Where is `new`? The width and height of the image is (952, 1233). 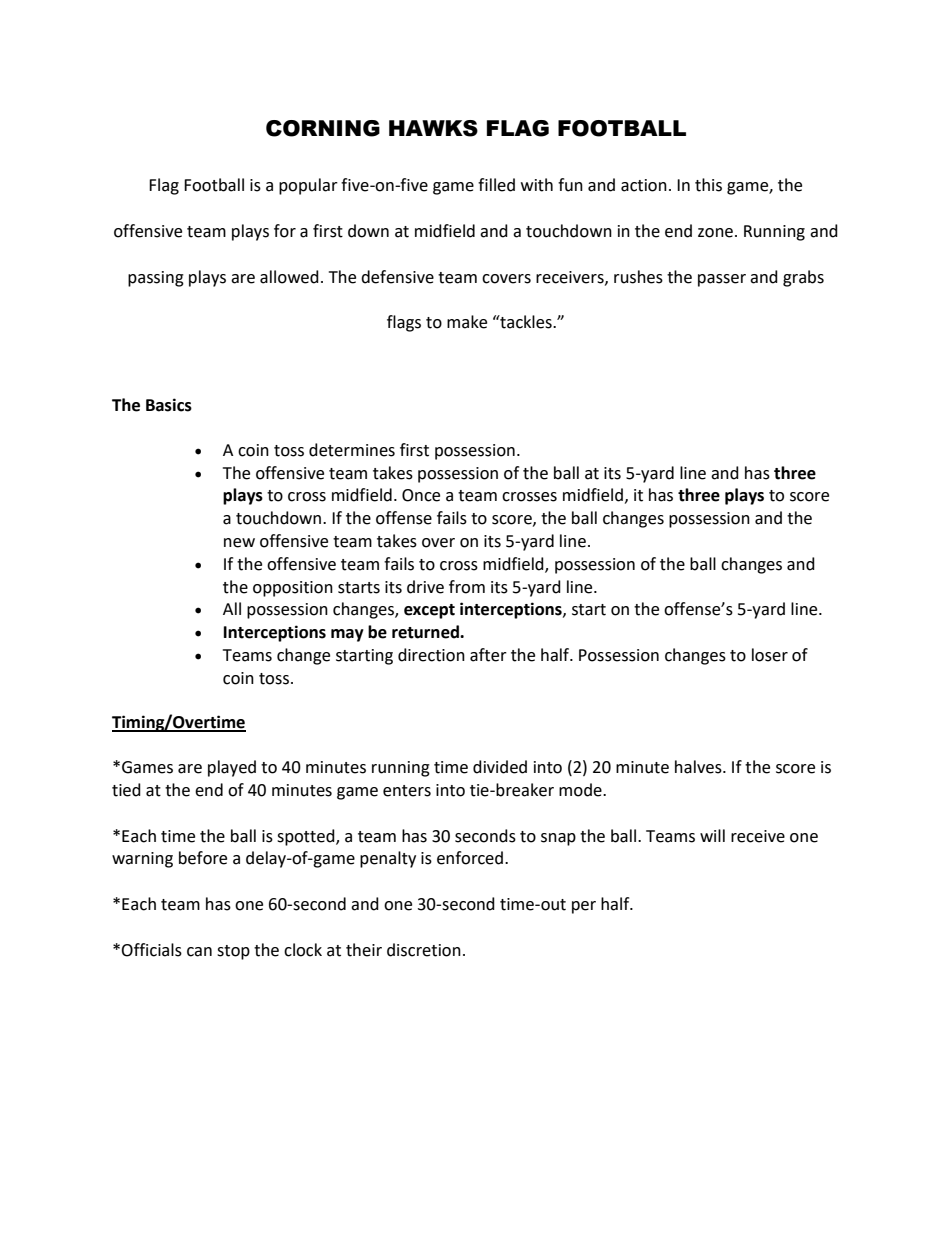 new is located at coordinates (239, 543).
